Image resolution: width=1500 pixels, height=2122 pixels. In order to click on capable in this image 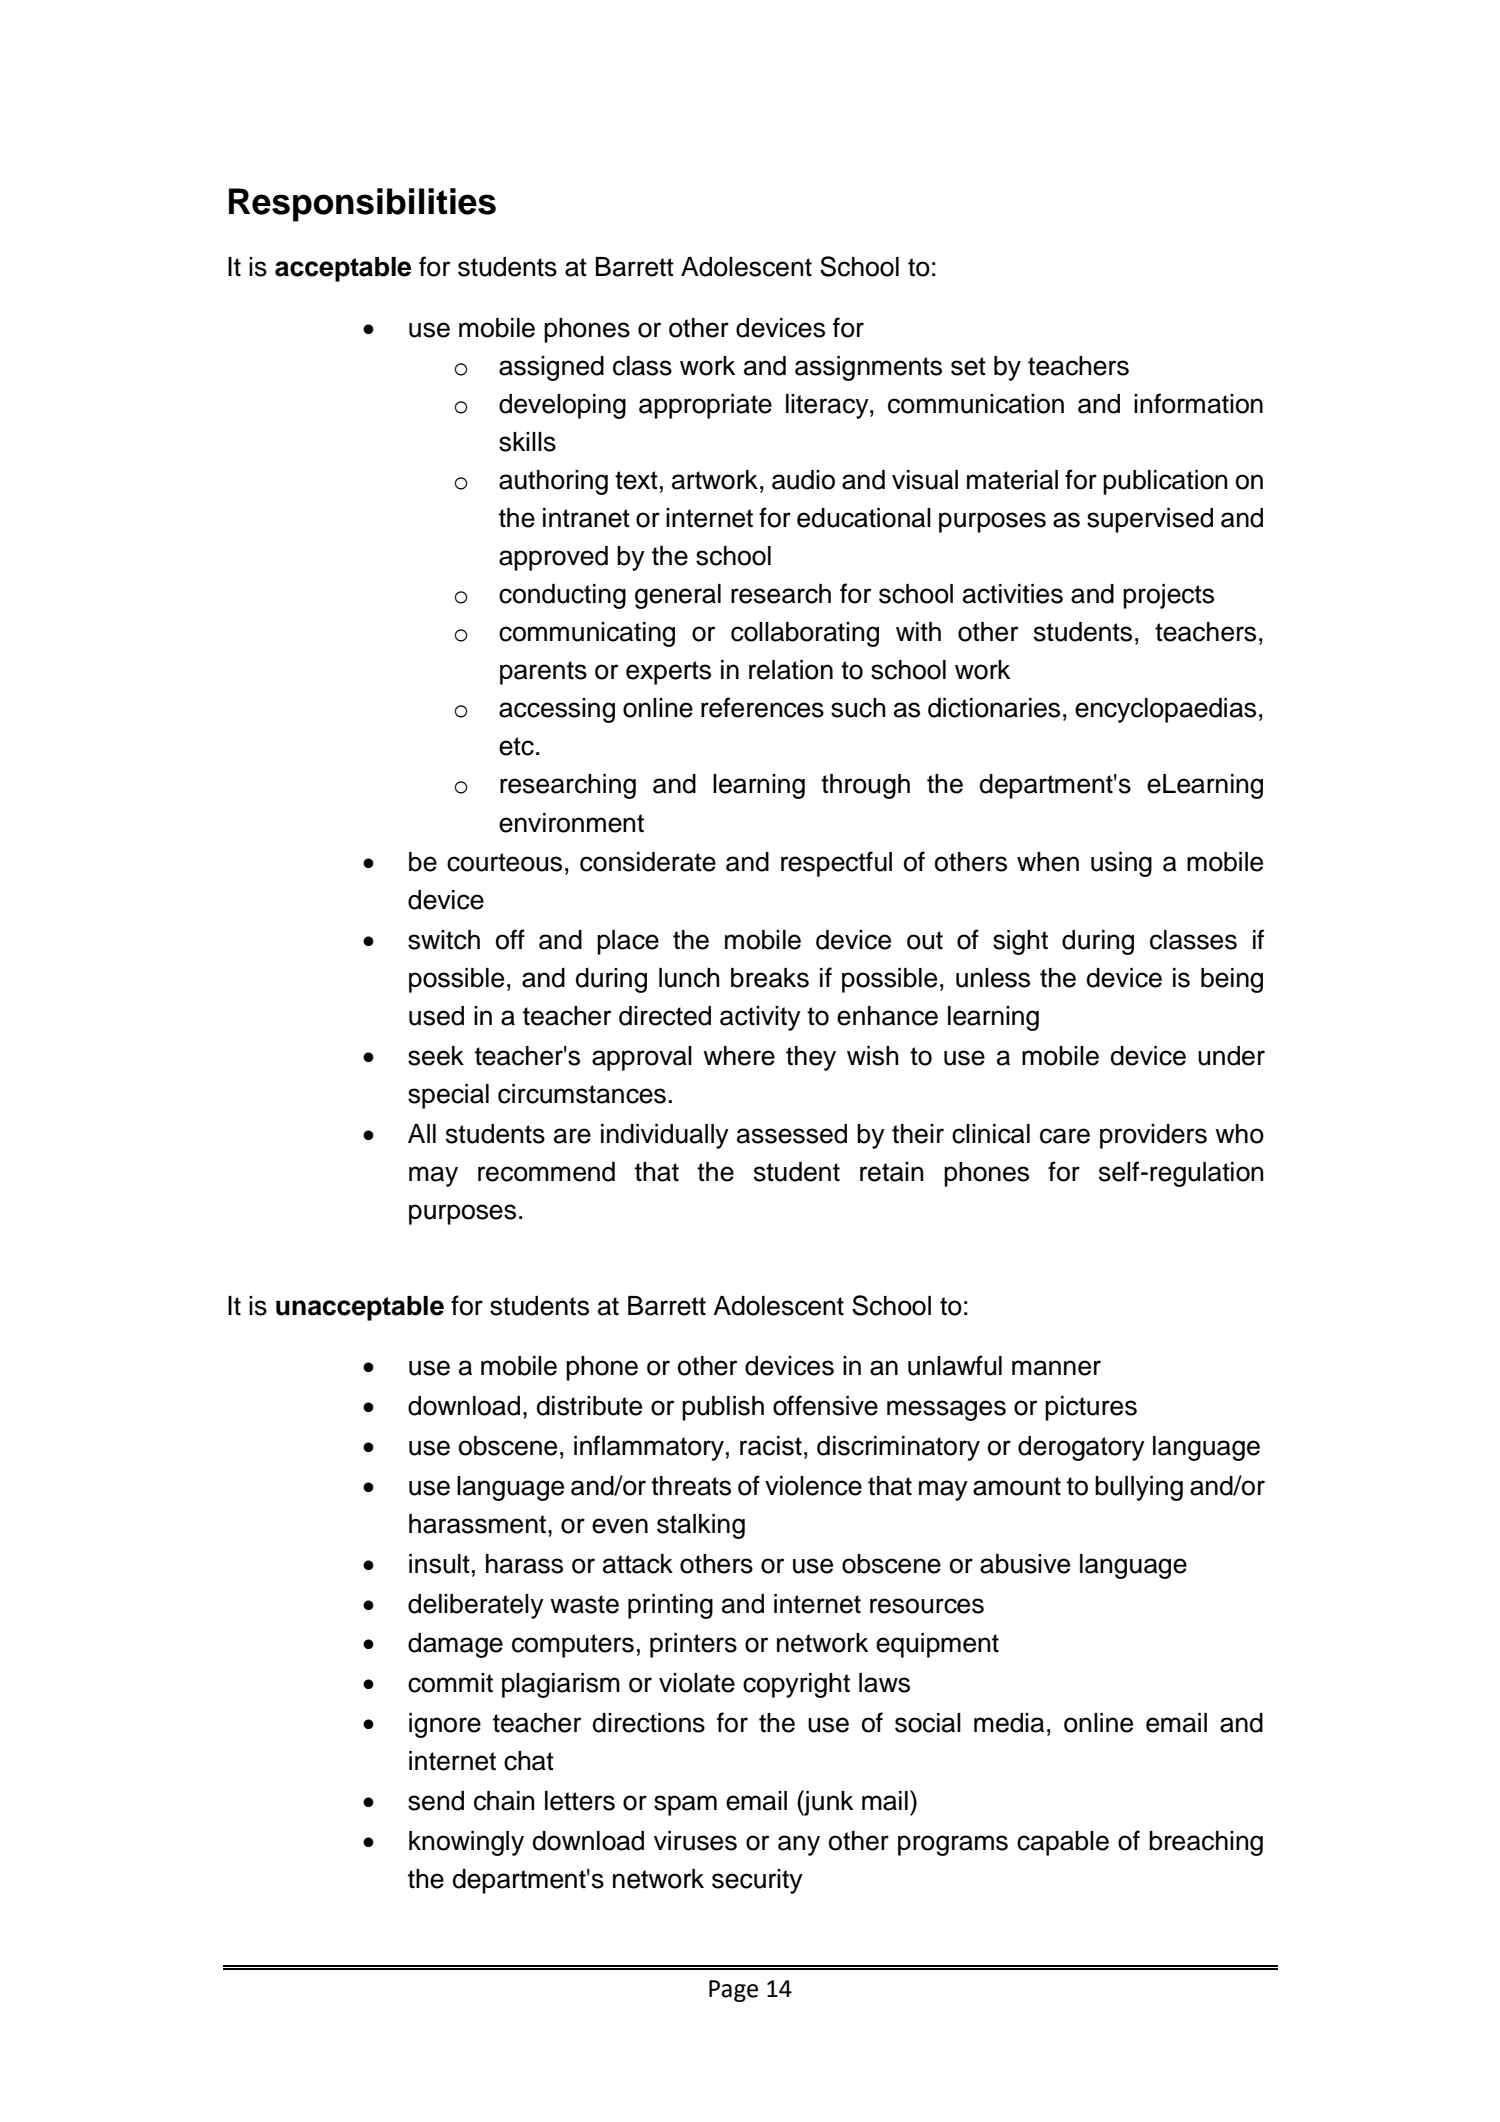, I will do `click(1063, 1843)`.
